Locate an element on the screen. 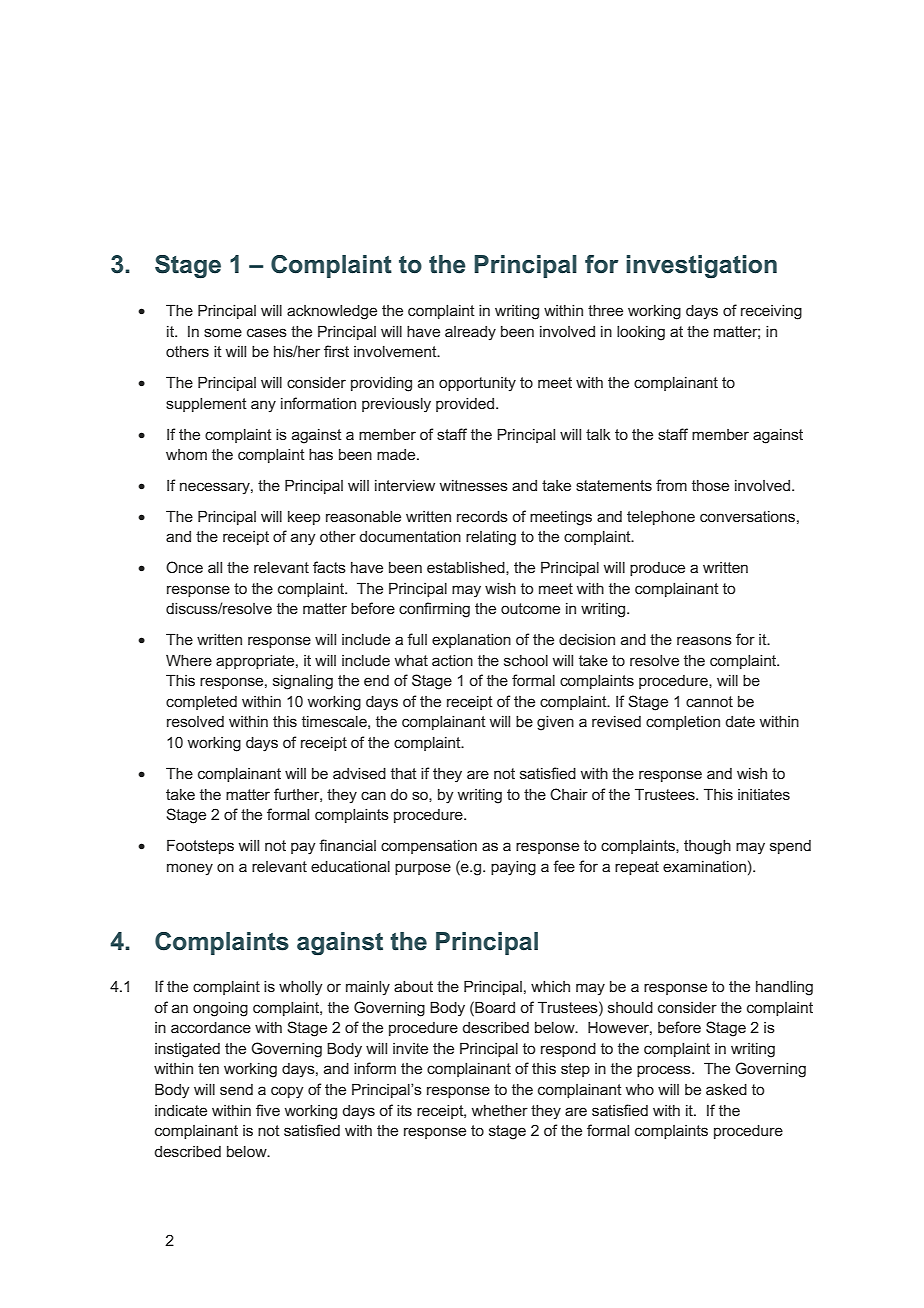 This screenshot has width=924, height=1308. cannot is located at coordinates (709, 701).
